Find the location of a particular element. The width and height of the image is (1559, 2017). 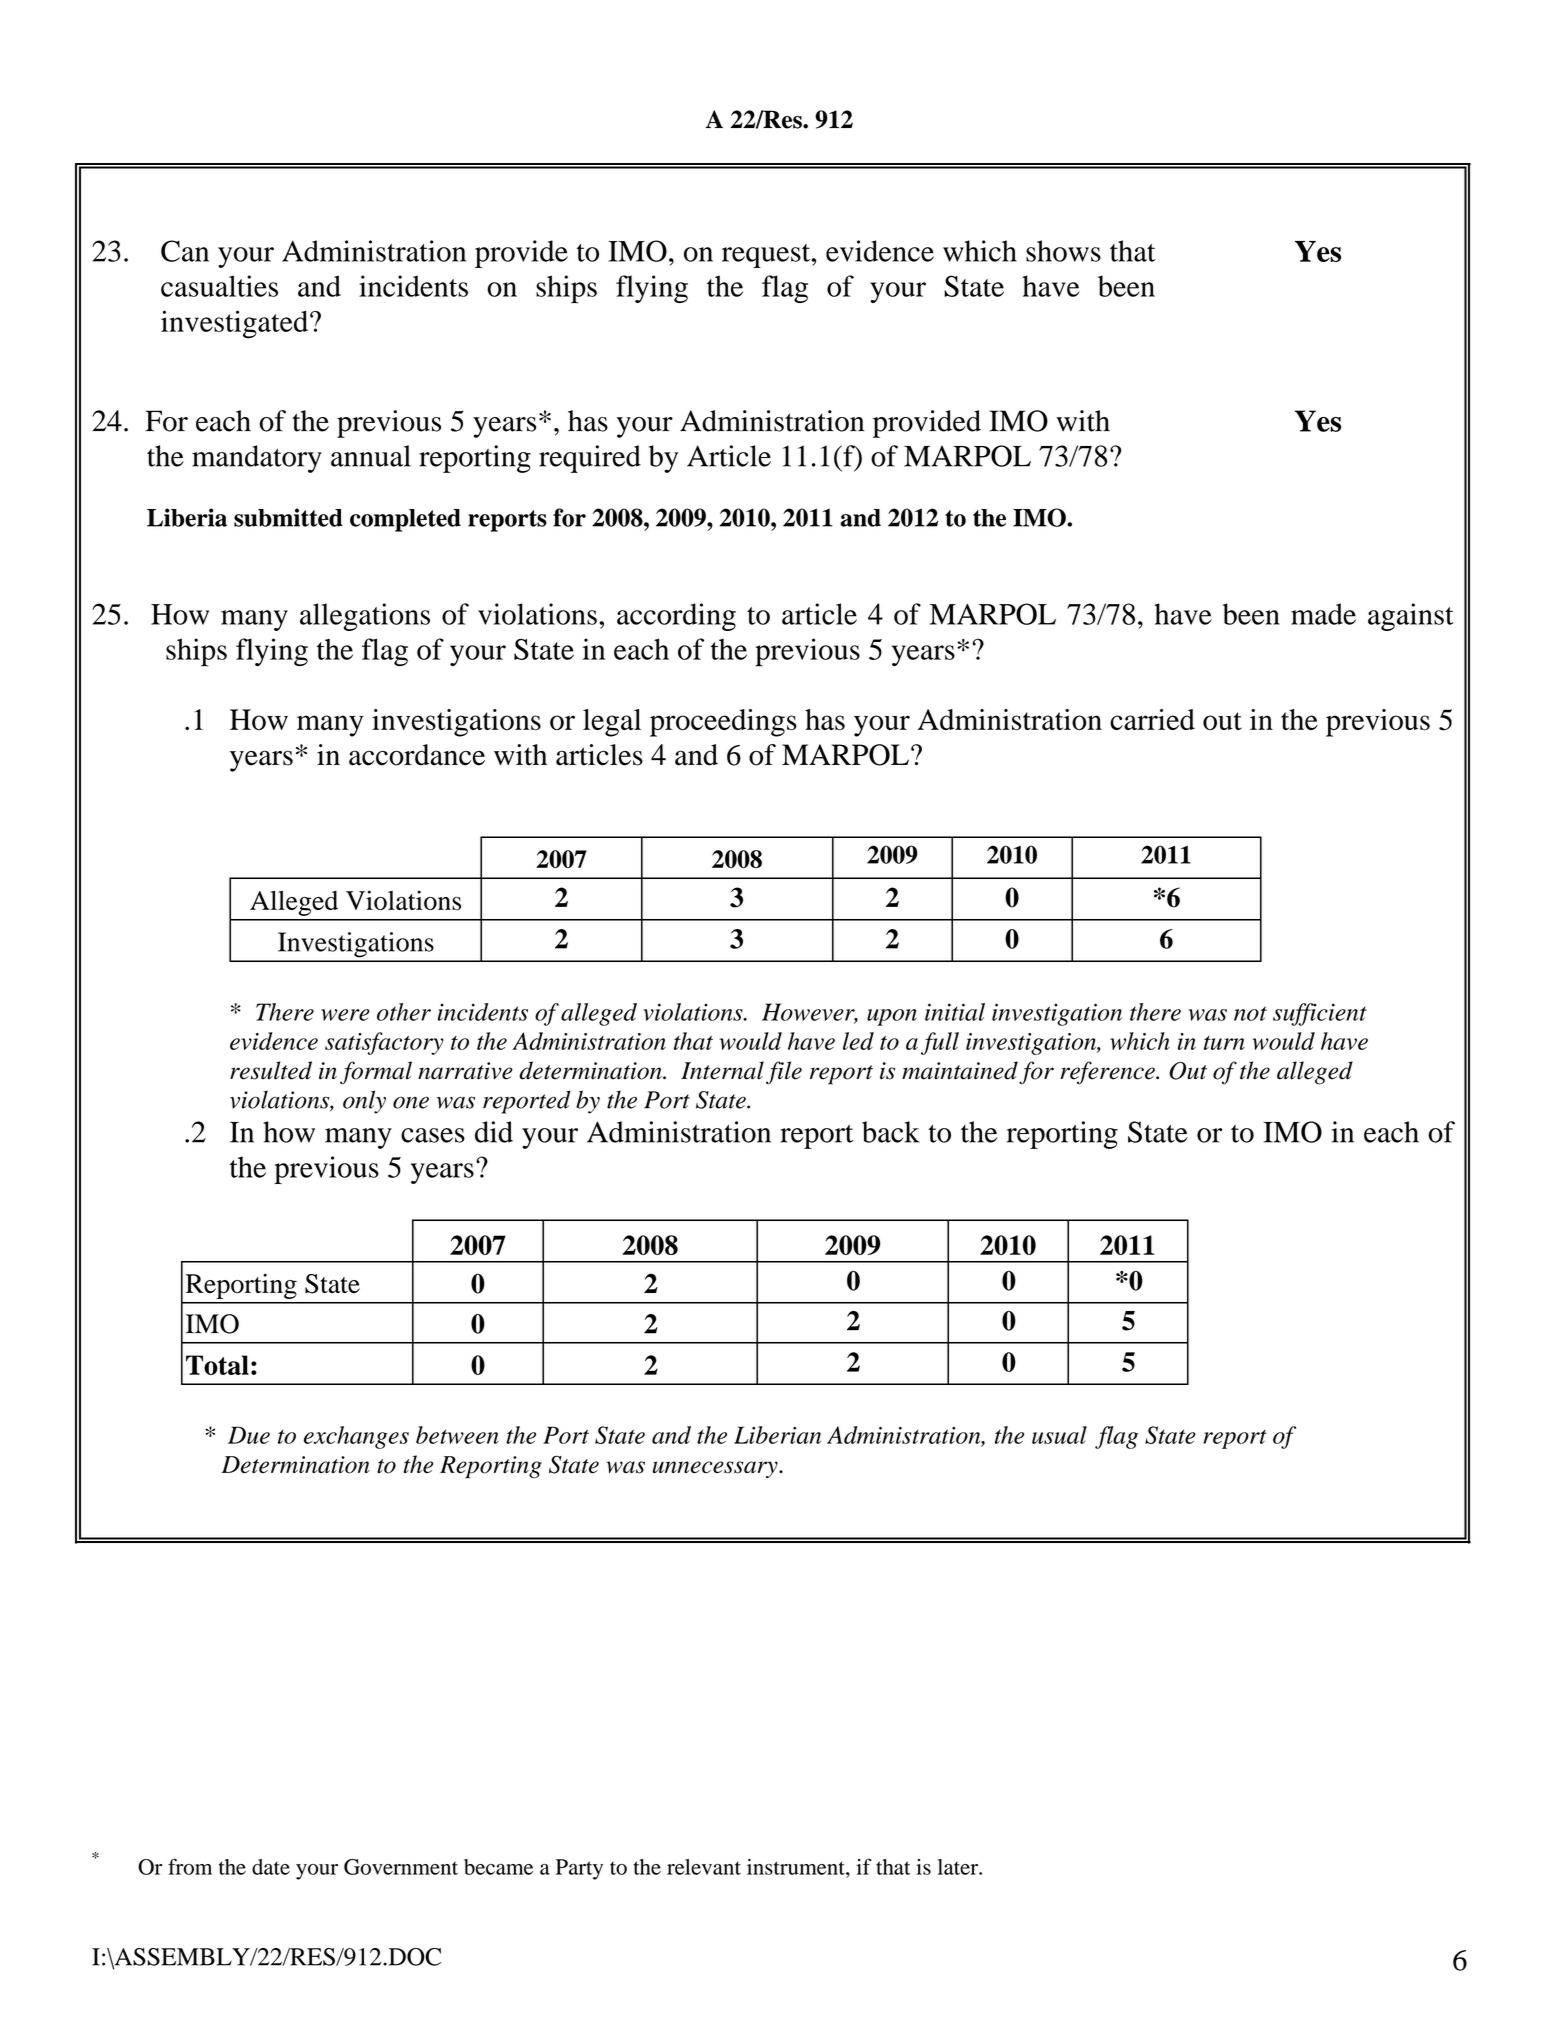

later is located at coordinates (959, 1867).
